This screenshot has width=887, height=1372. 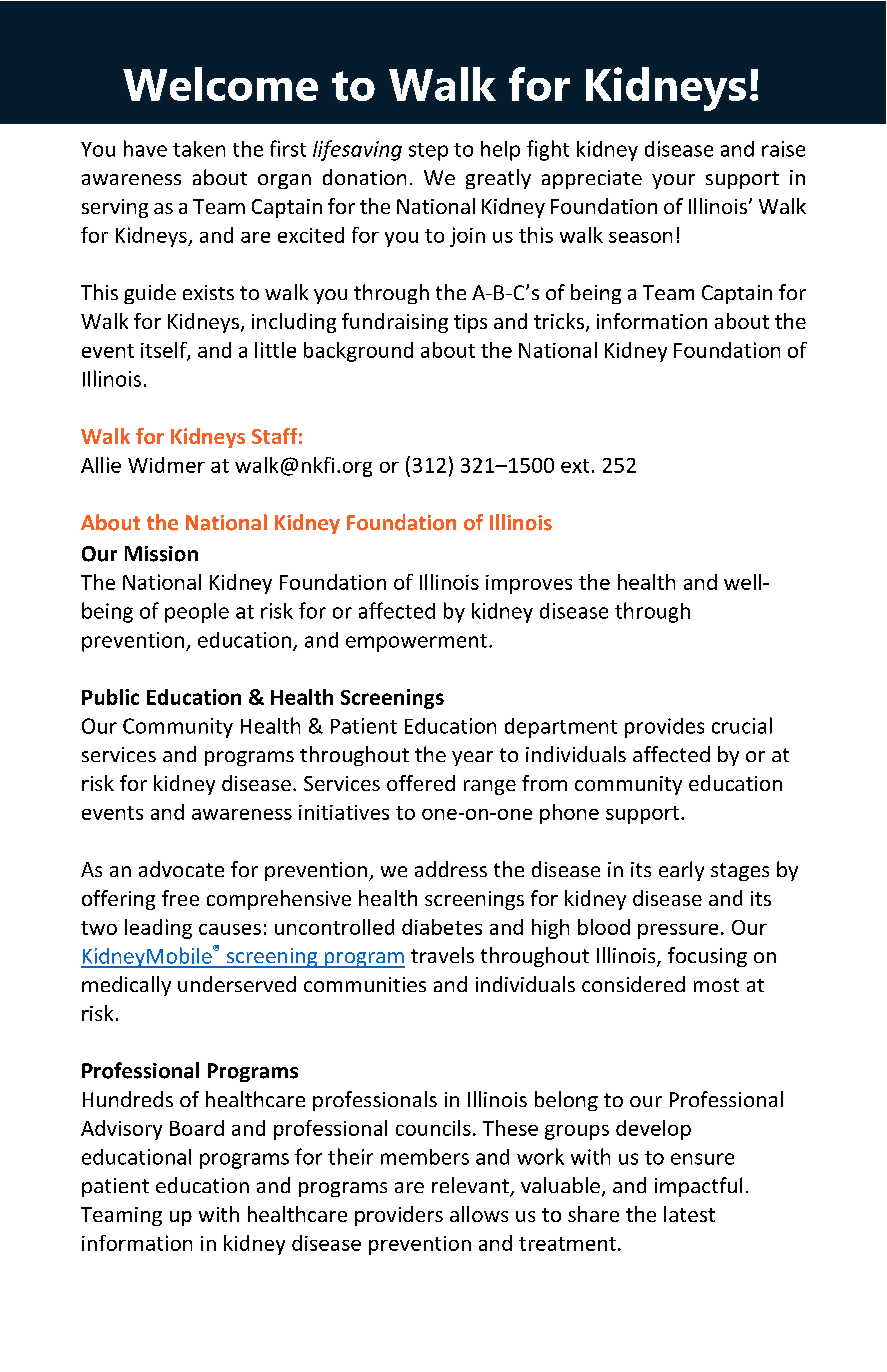 I want to click on Board, so click(x=197, y=1128).
